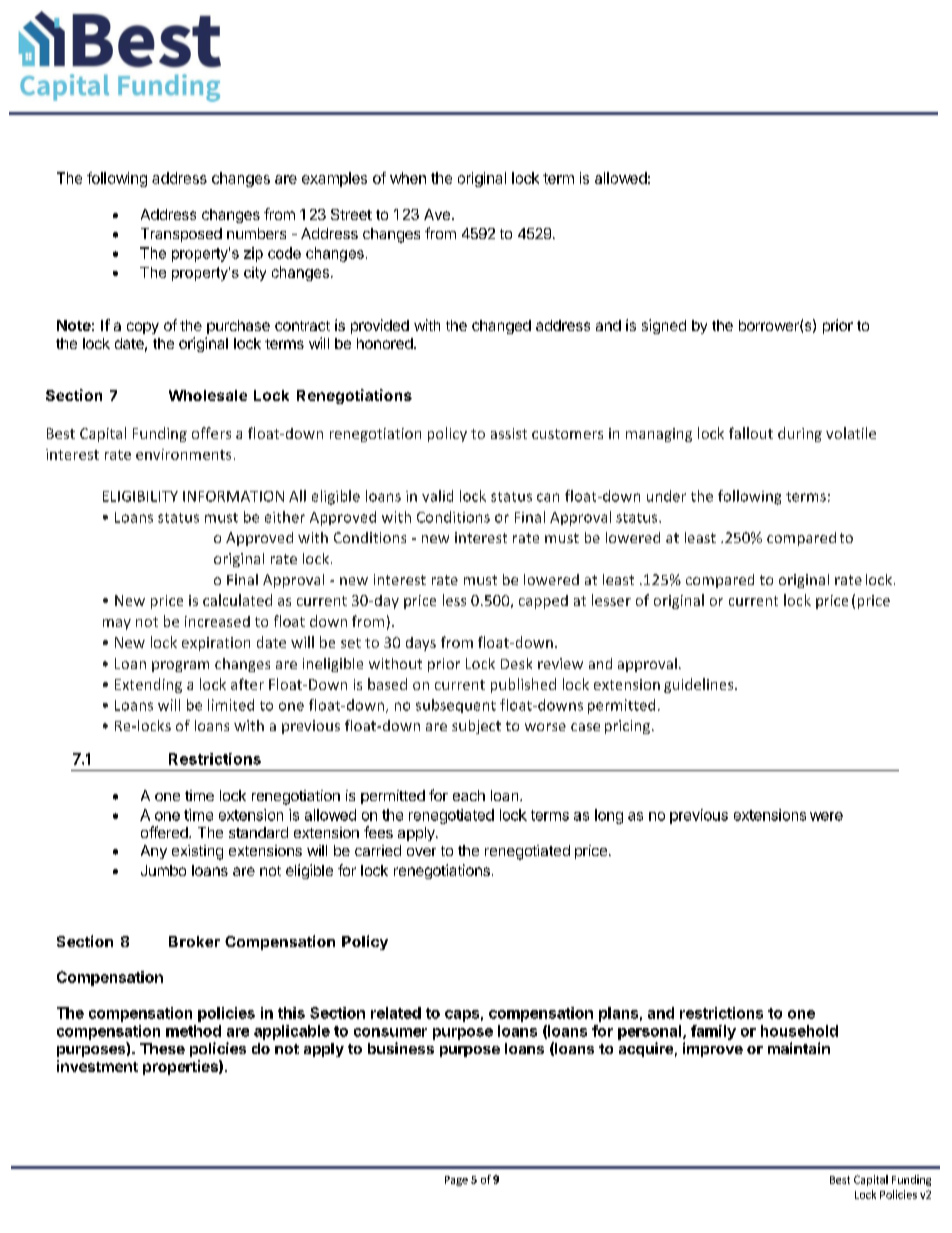 Image resolution: width=952 pixels, height=1233 pixels. What do you see at coordinates (469, 795) in the document?
I see `each` at bounding box center [469, 795].
